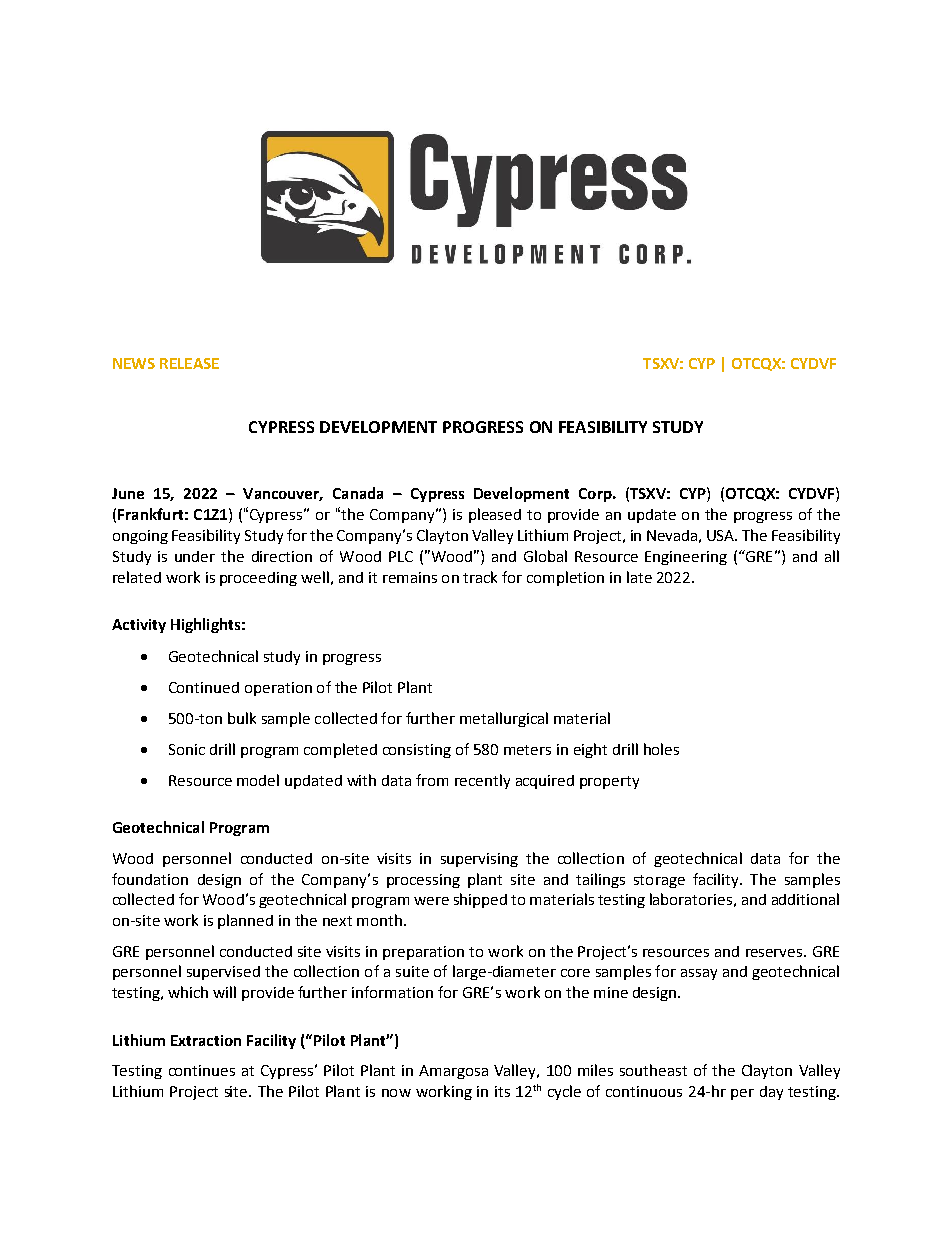  I want to click on Engineering, so click(686, 558).
